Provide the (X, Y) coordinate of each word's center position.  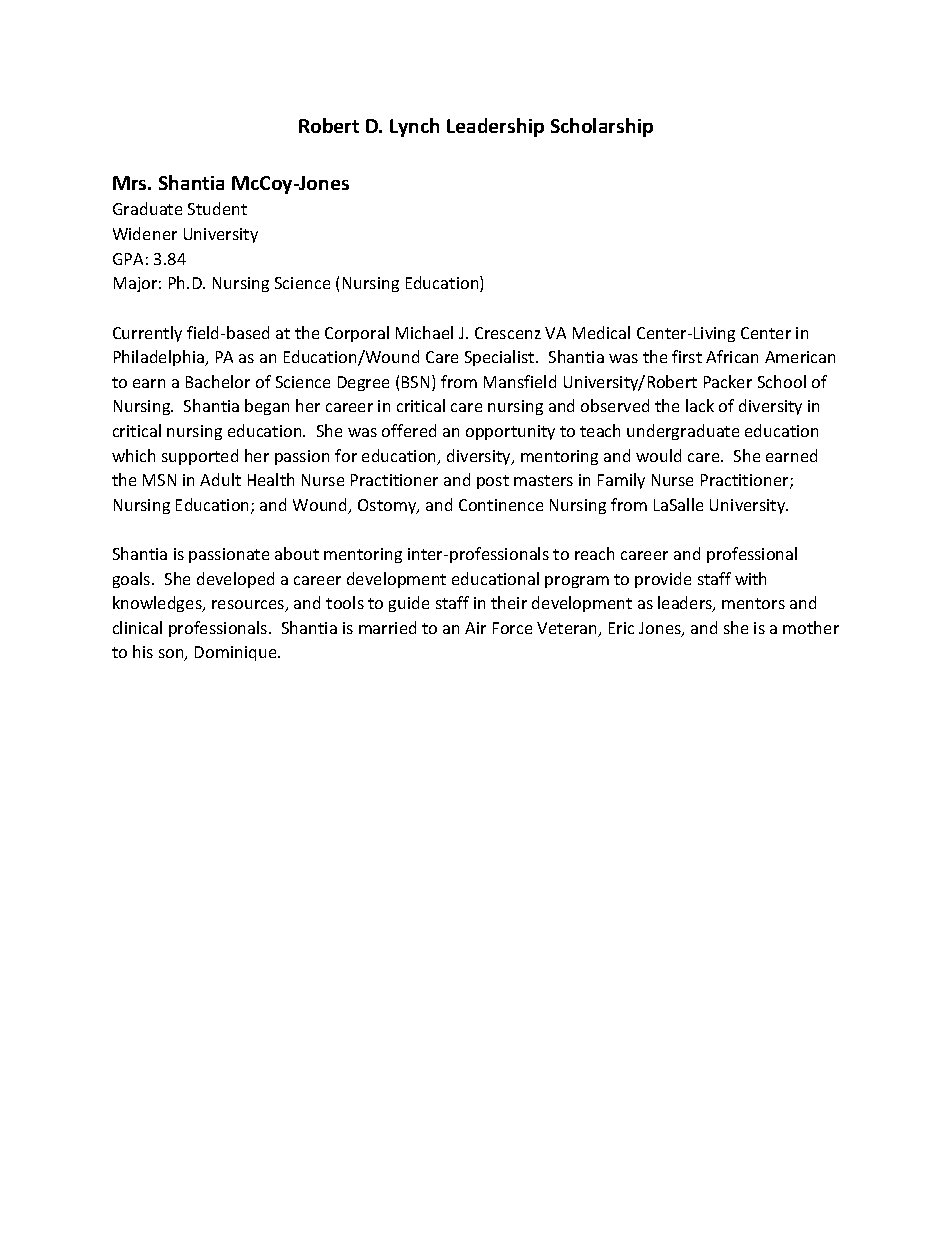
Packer (728, 381)
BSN (415, 382)
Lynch (414, 127)
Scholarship (602, 127)
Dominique (237, 653)
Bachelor (218, 381)
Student (217, 208)
